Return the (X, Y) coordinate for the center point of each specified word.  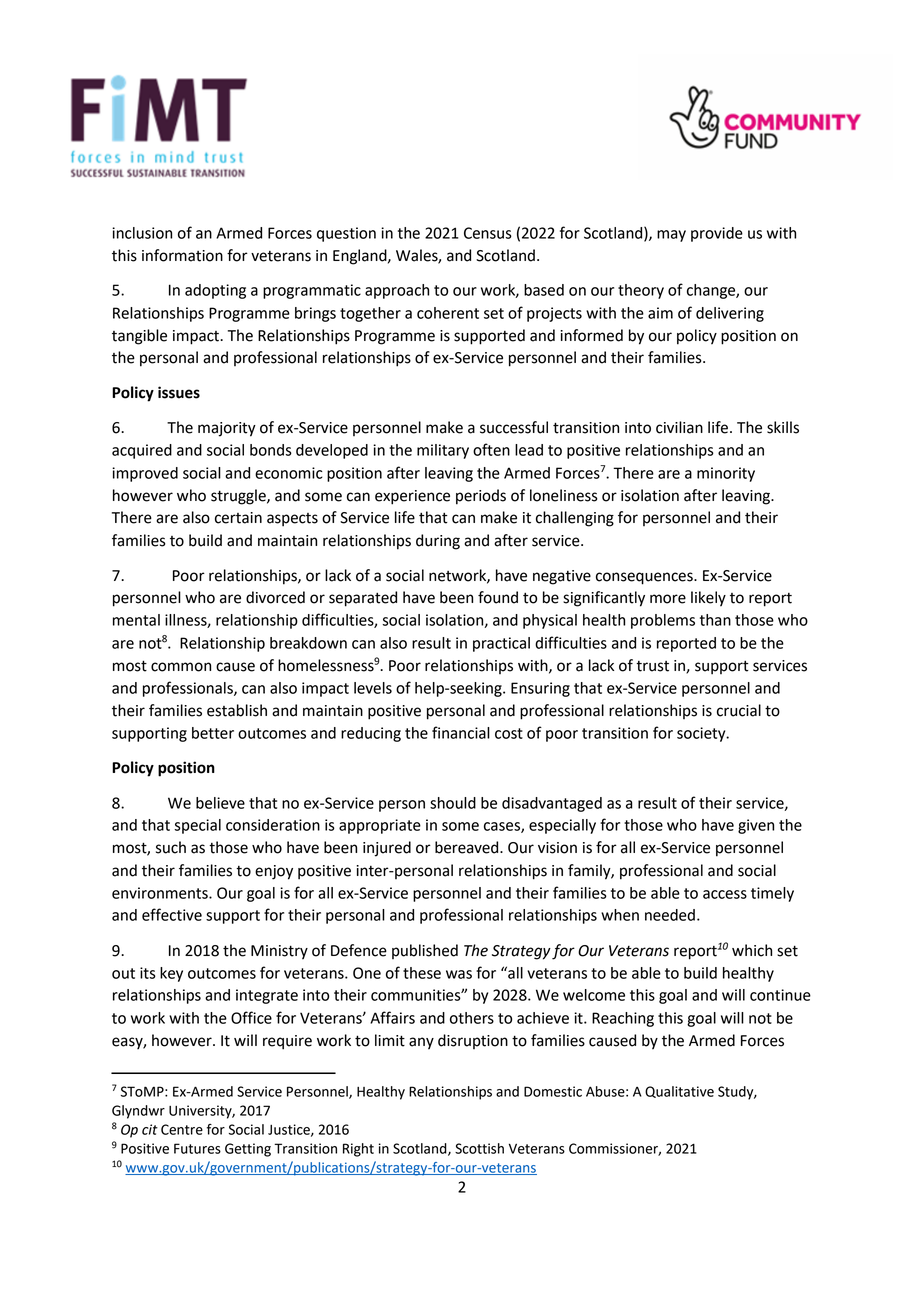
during (438, 542)
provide (717, 234)
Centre (182, 1129)
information (182, 255)
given (756, 826)
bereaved (468, 847)
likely (708, 599)
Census (488, 233)
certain (238, 518)
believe (220, 803)
